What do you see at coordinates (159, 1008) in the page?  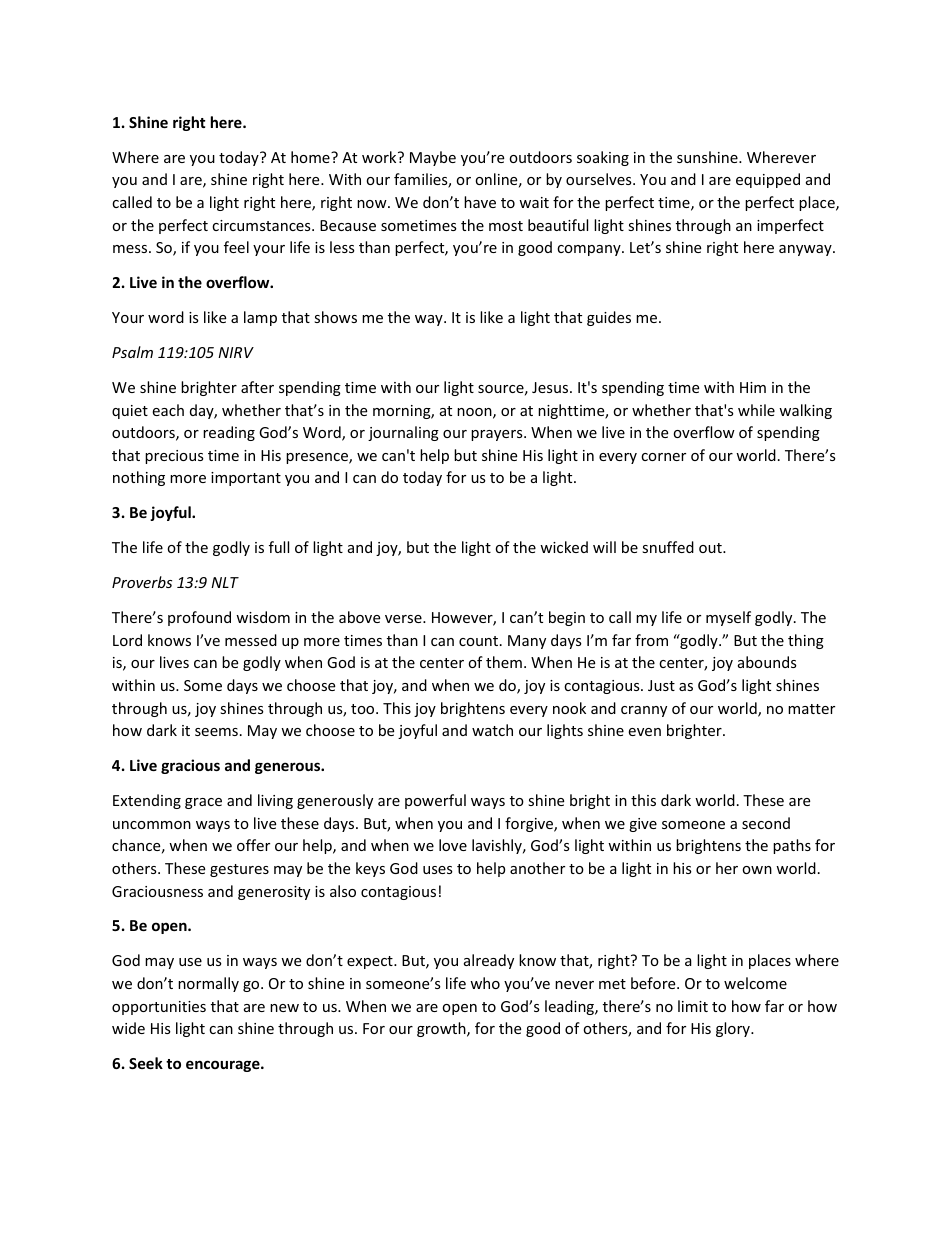 I see `opportunities` at bounding box center [159, 1008].
